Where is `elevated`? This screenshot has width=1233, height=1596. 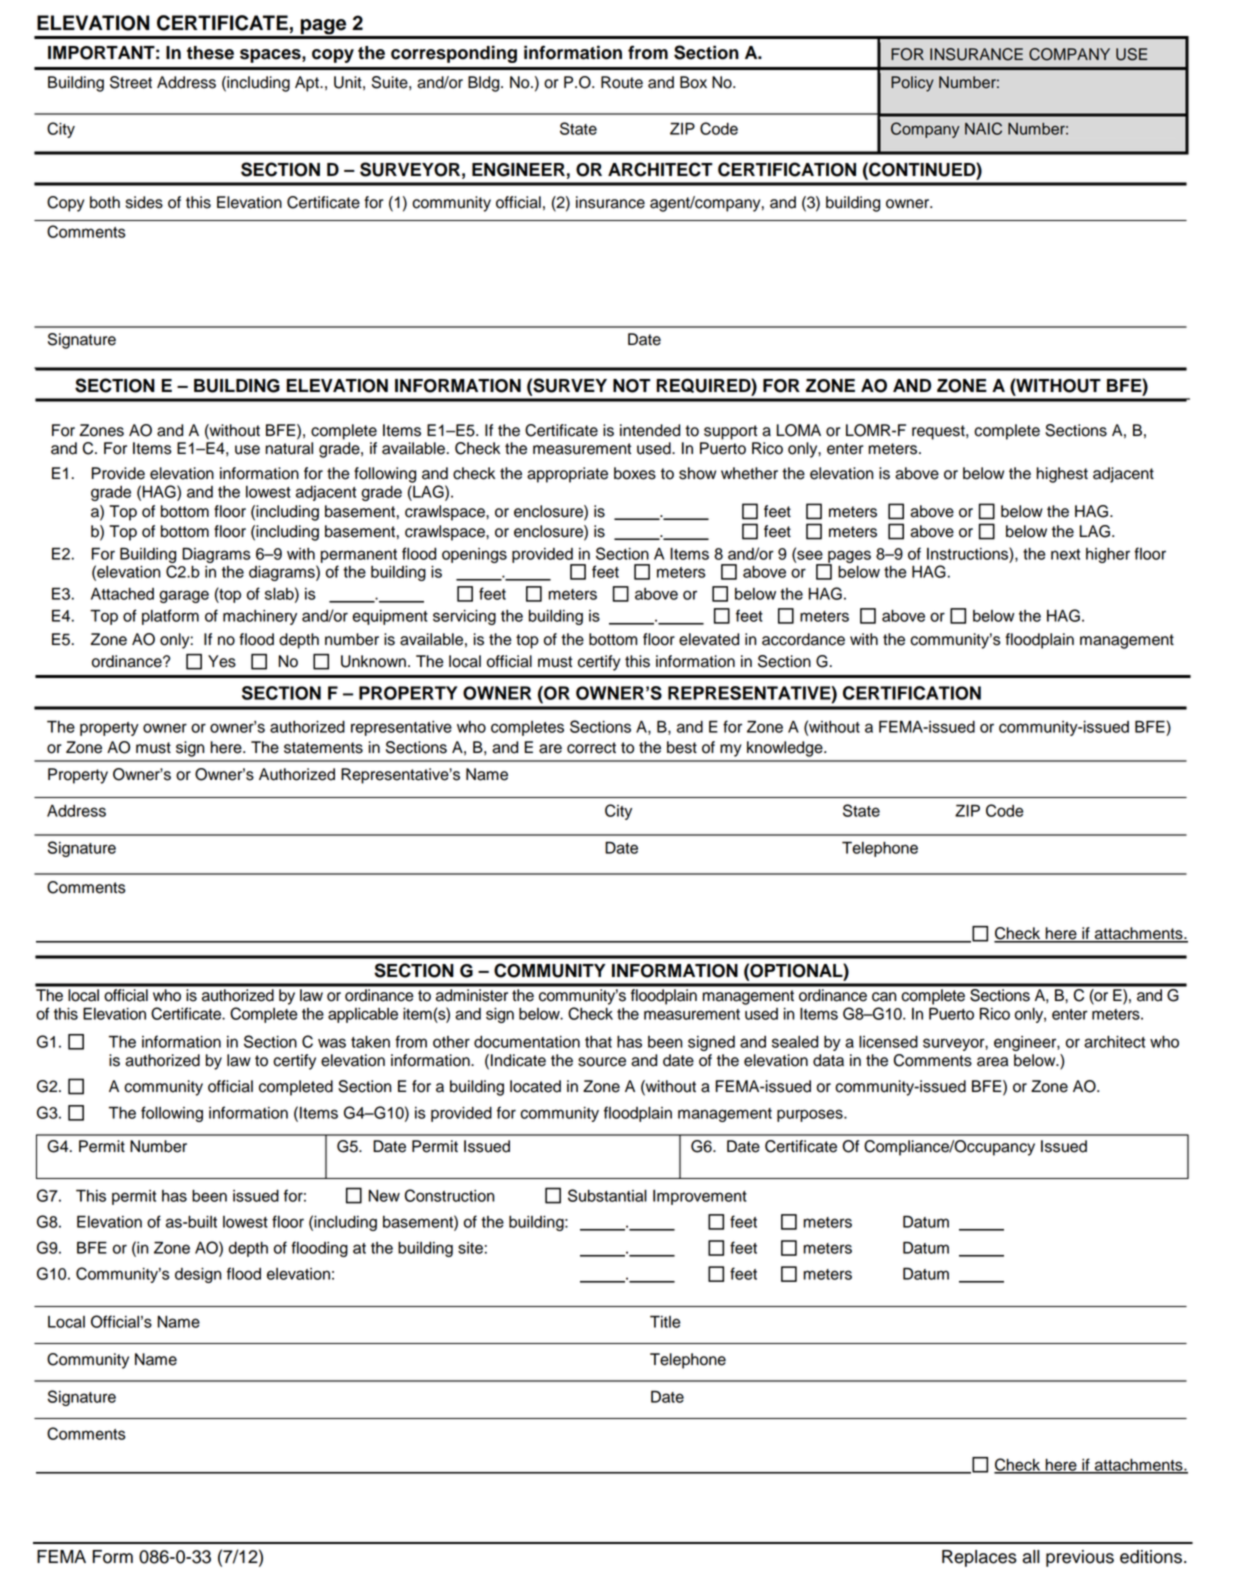 elevated is located at coordinates (709, 639).
